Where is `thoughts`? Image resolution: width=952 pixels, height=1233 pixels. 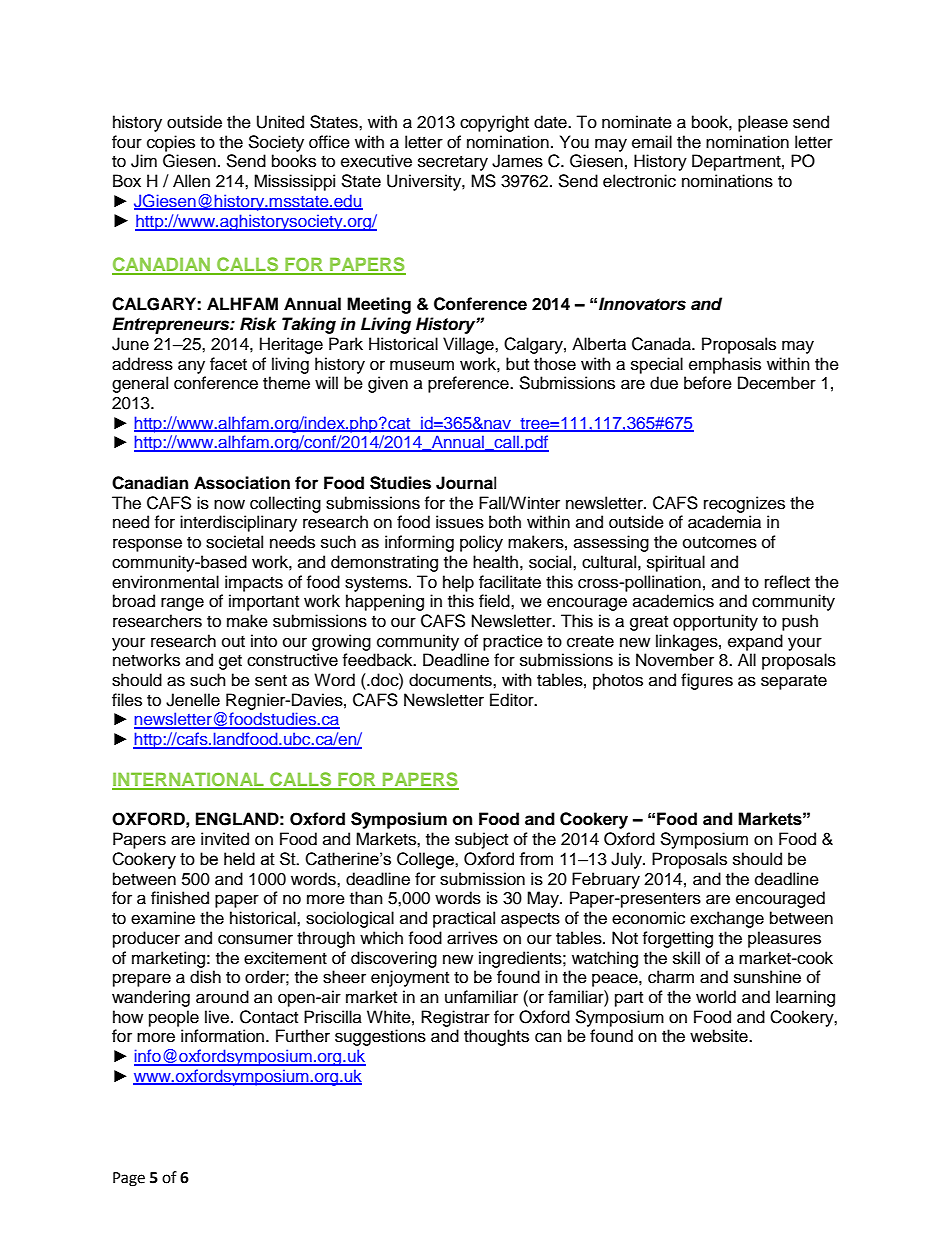 thoughts is located at coordinates (496, 1037).
